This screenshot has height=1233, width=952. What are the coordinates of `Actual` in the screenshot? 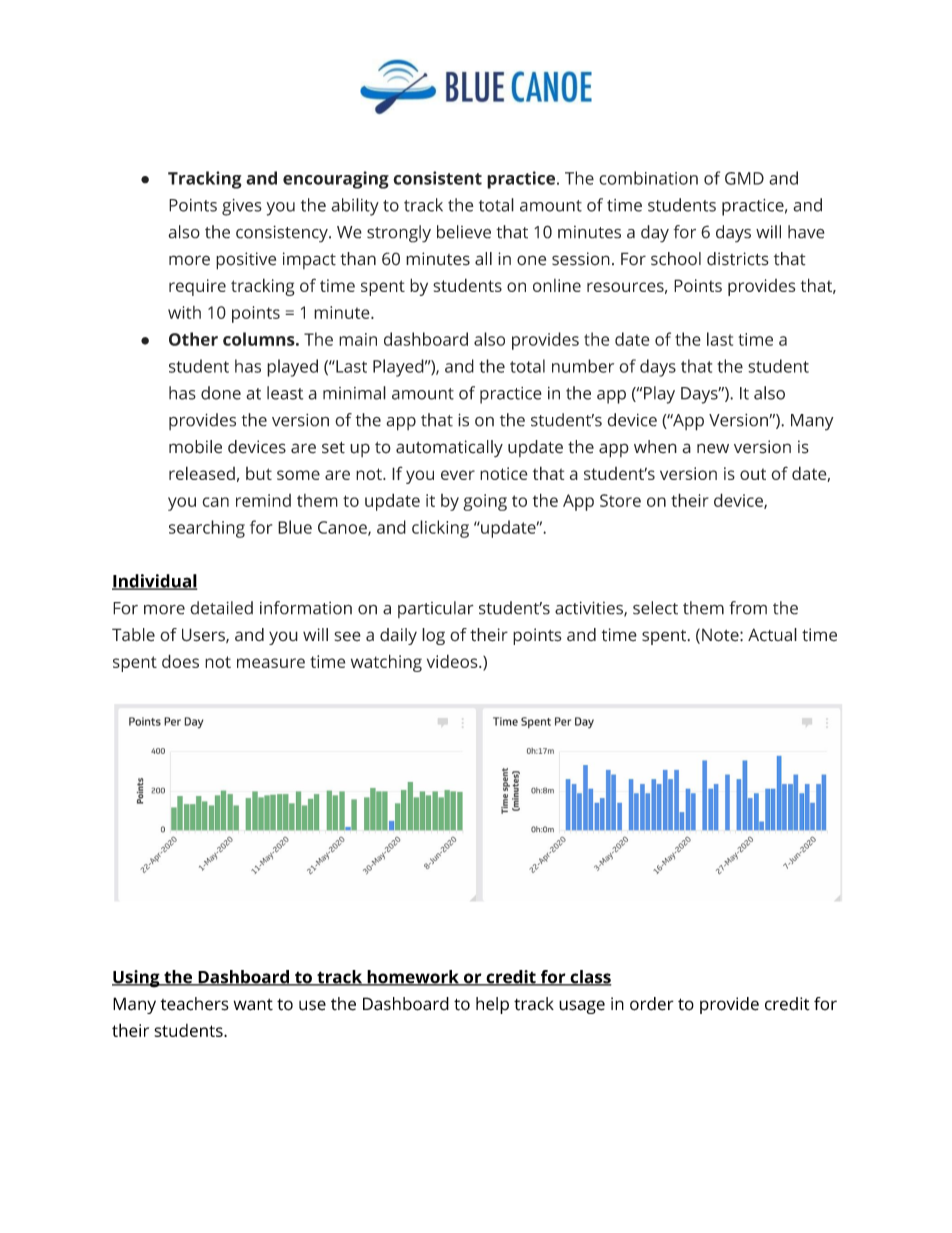 It's located at (772, 635).
